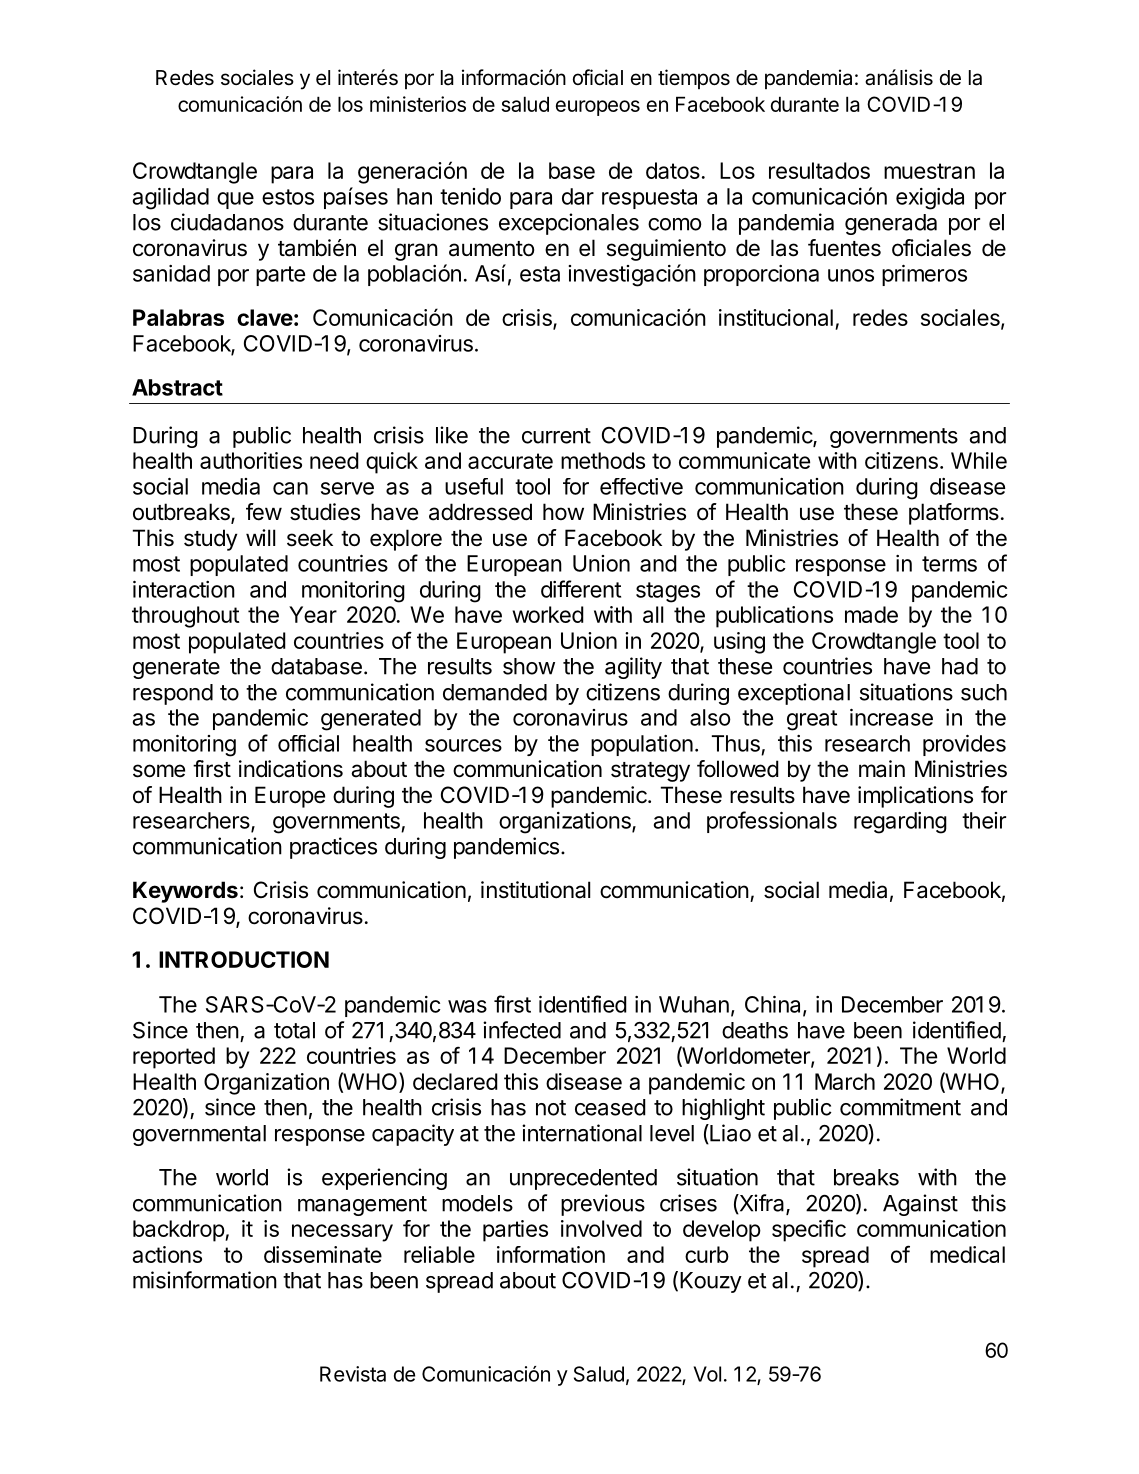 This screenshot has width=1139, height=1474. I want to click on Revista, so click(353, 1374).
